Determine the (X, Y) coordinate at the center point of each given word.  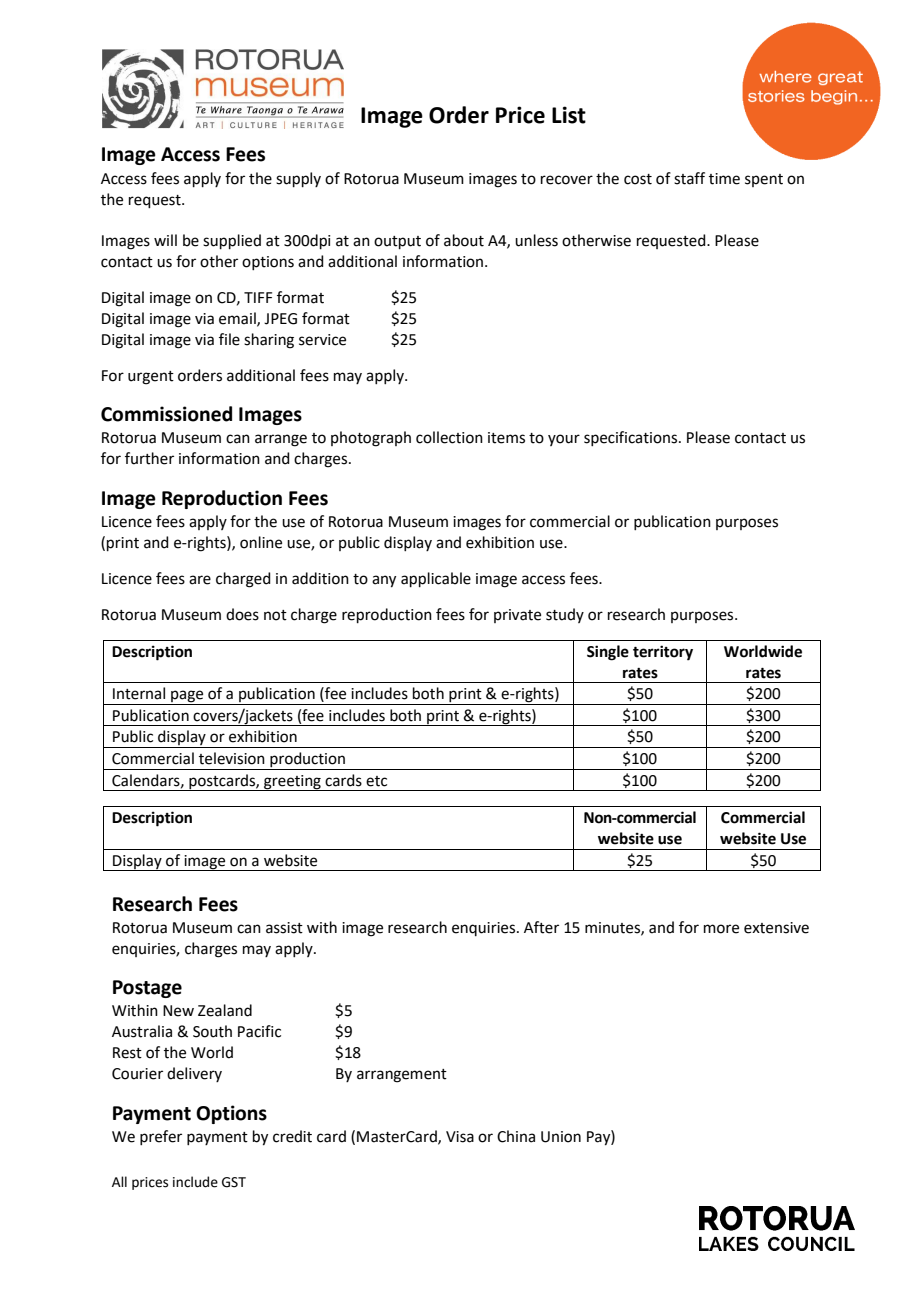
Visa (460, 1137)
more (721, 929)
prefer (161, 1137)
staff (689, 178)
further (149, 458)
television (232, 758)
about (464, 240)
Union (561, 1137)
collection (449, 437)
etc (376, 781)
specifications (632, 438)
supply (298, 179)
